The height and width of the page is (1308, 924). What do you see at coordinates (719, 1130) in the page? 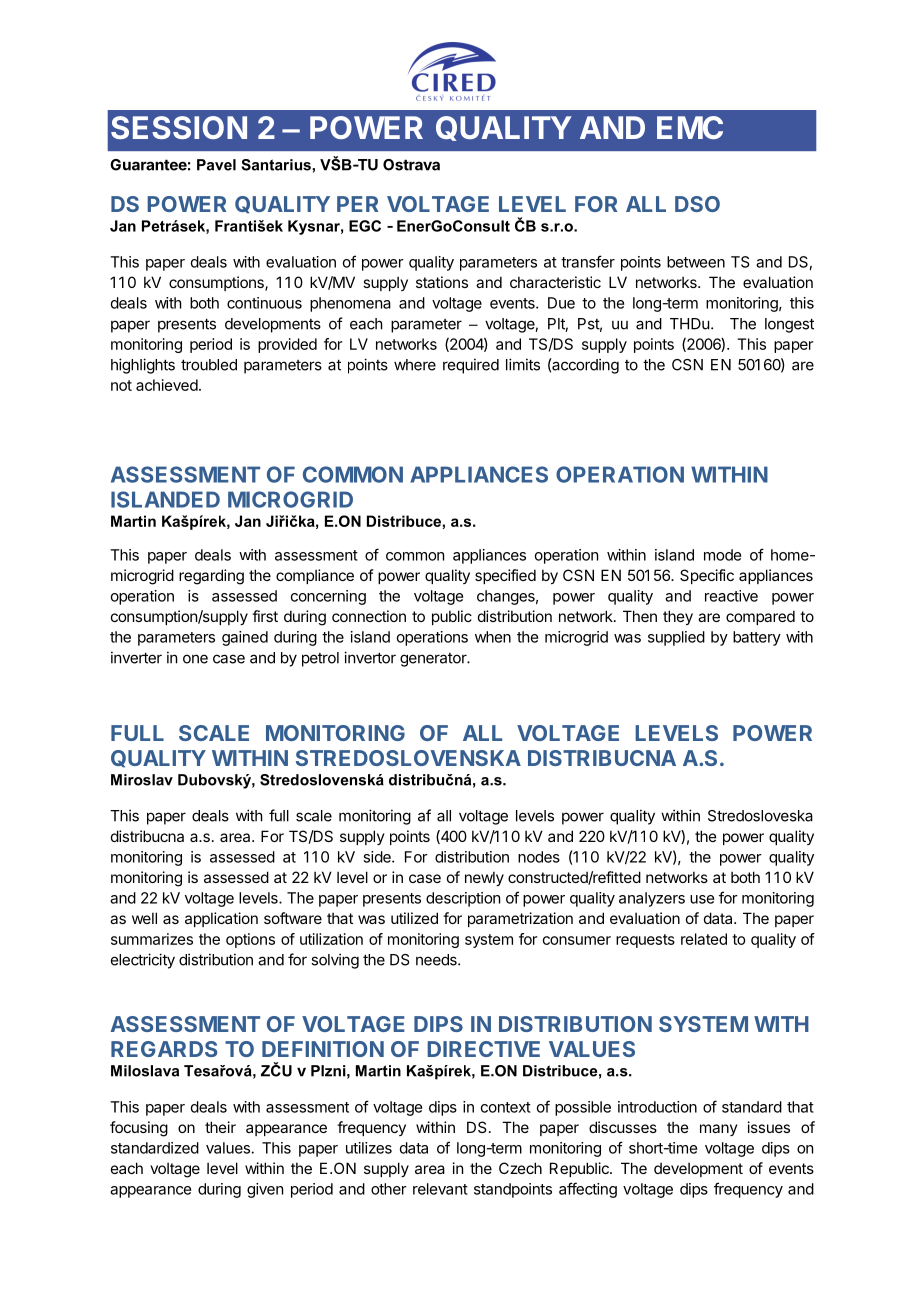
I see `many` at bounding box center [719, 1130].
